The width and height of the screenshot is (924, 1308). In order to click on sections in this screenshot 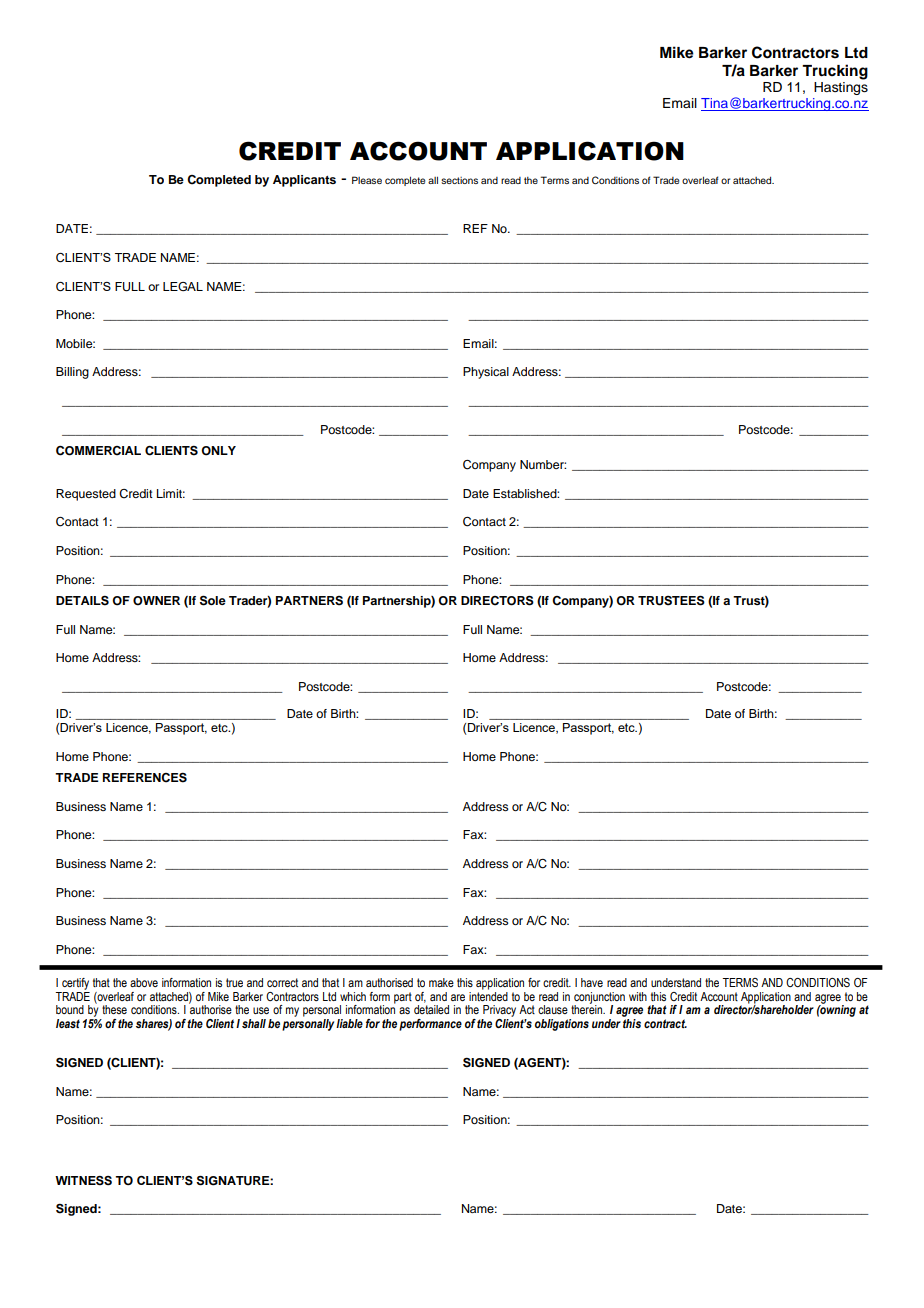, I will do `click(459, 180)`.
